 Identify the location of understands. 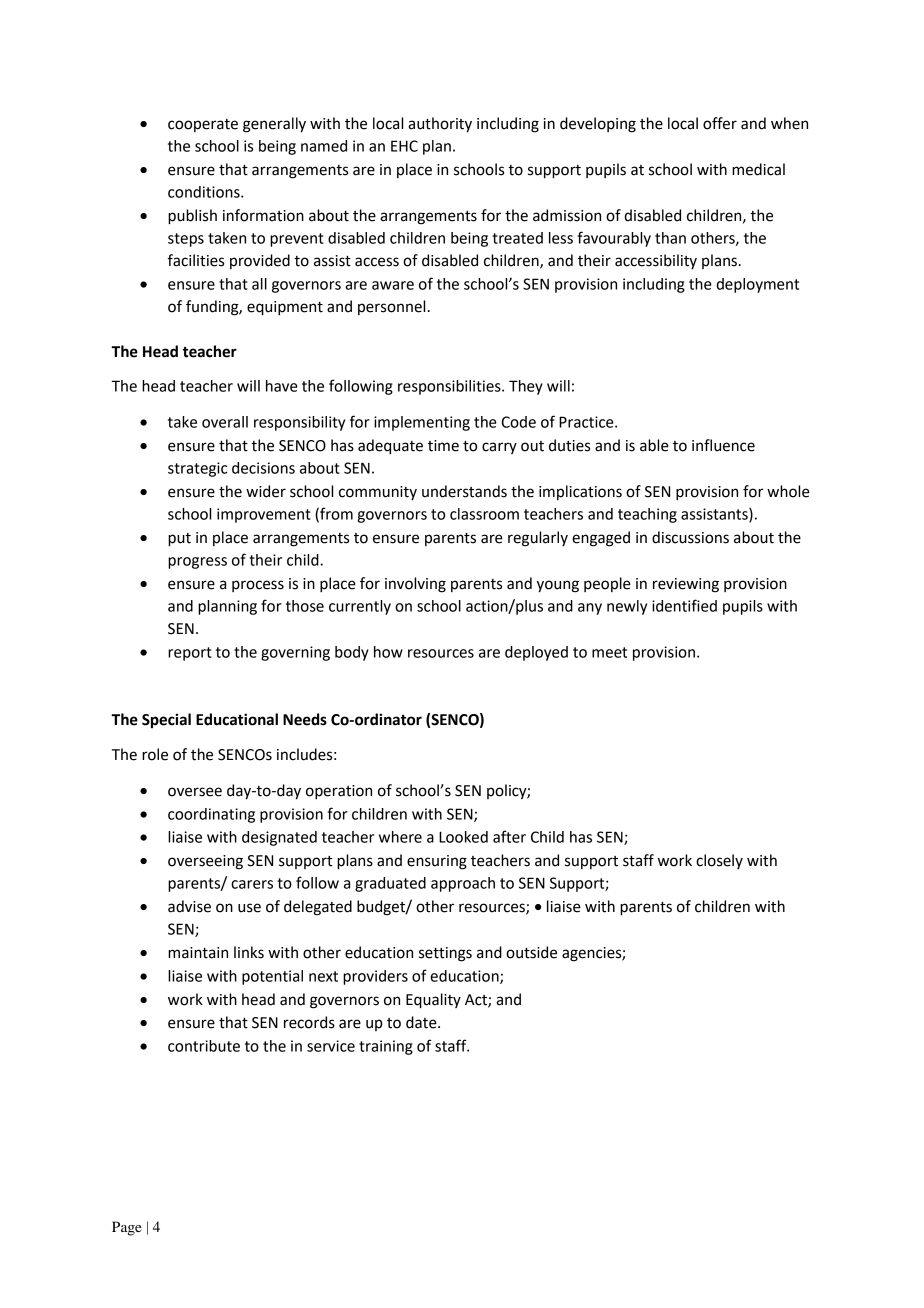
(464, 491).
